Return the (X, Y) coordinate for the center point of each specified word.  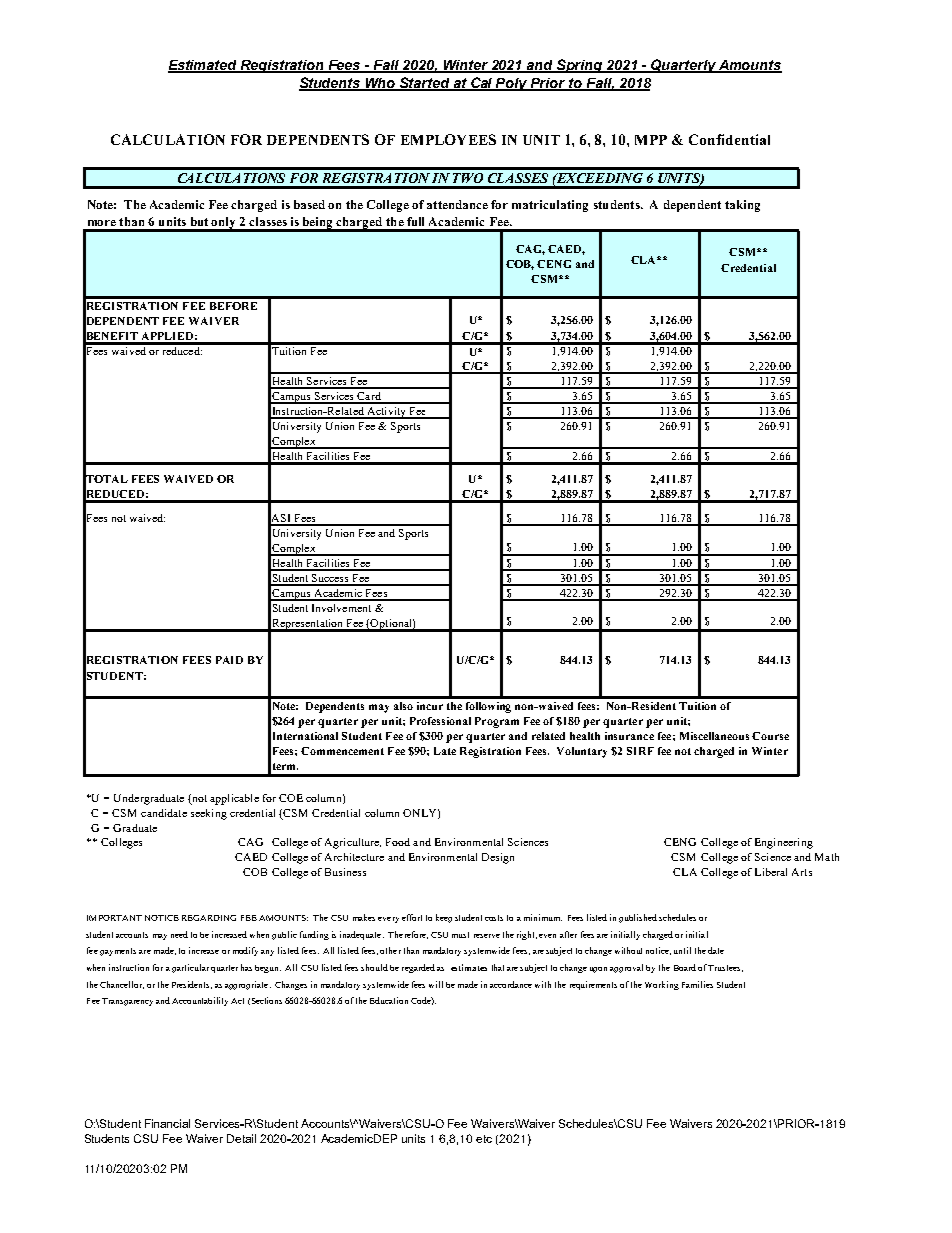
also (403, 706)
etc (484, 1139)
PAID (229, 660)
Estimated (204, 66)
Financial (167, 1123)
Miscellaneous (714, 736)
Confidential (729, 139)
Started (425, 84)
